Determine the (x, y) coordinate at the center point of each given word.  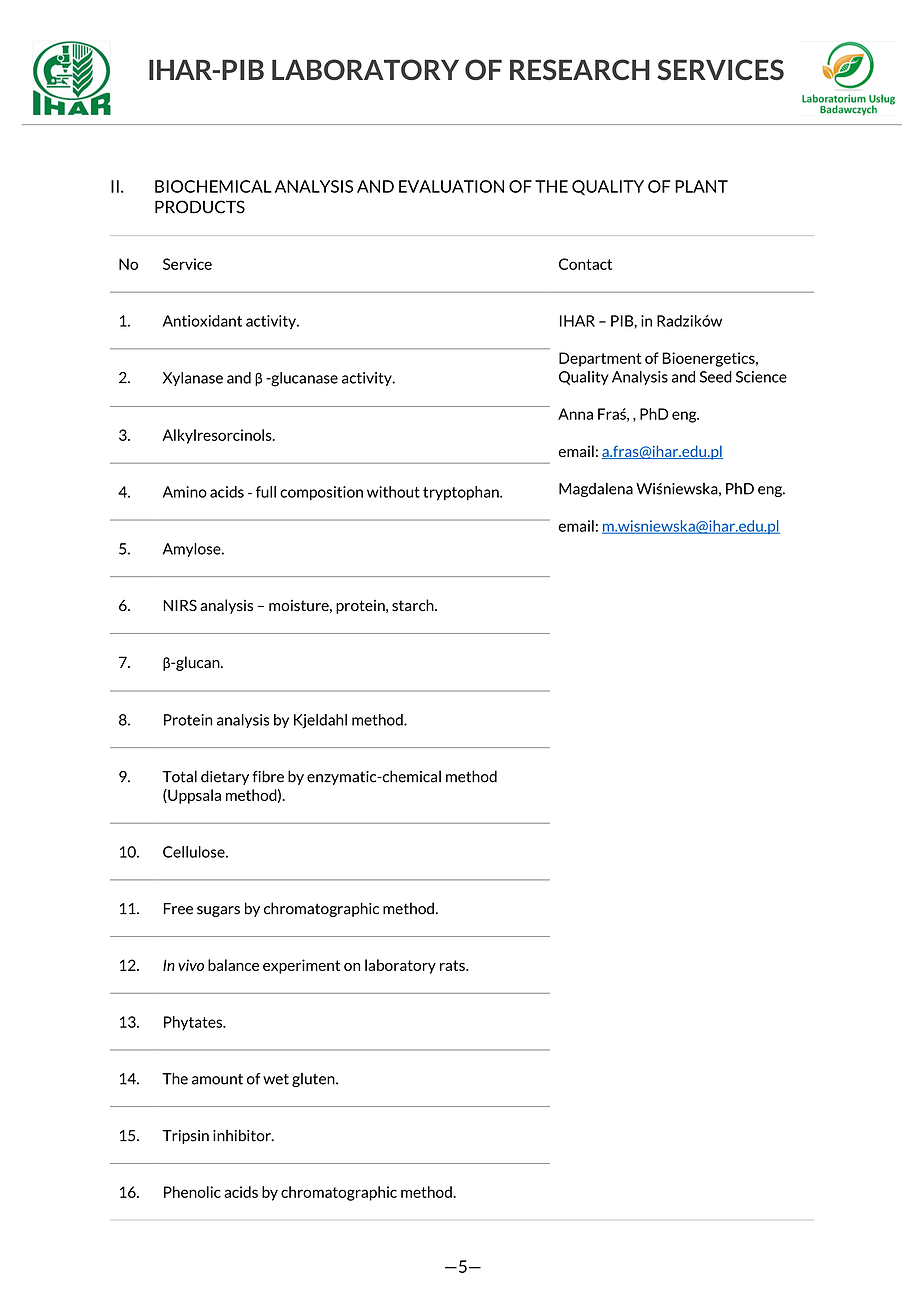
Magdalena (596, 490)
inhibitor (243, 1135)
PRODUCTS (200, 207)
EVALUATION (451, 186)
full (266, 492)
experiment (301, 966)
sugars (218, 911)
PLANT (701, 186)
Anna (575, 414)
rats (453, 965)
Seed (716, 377)
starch (414, 605)
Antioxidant (202, 321)
